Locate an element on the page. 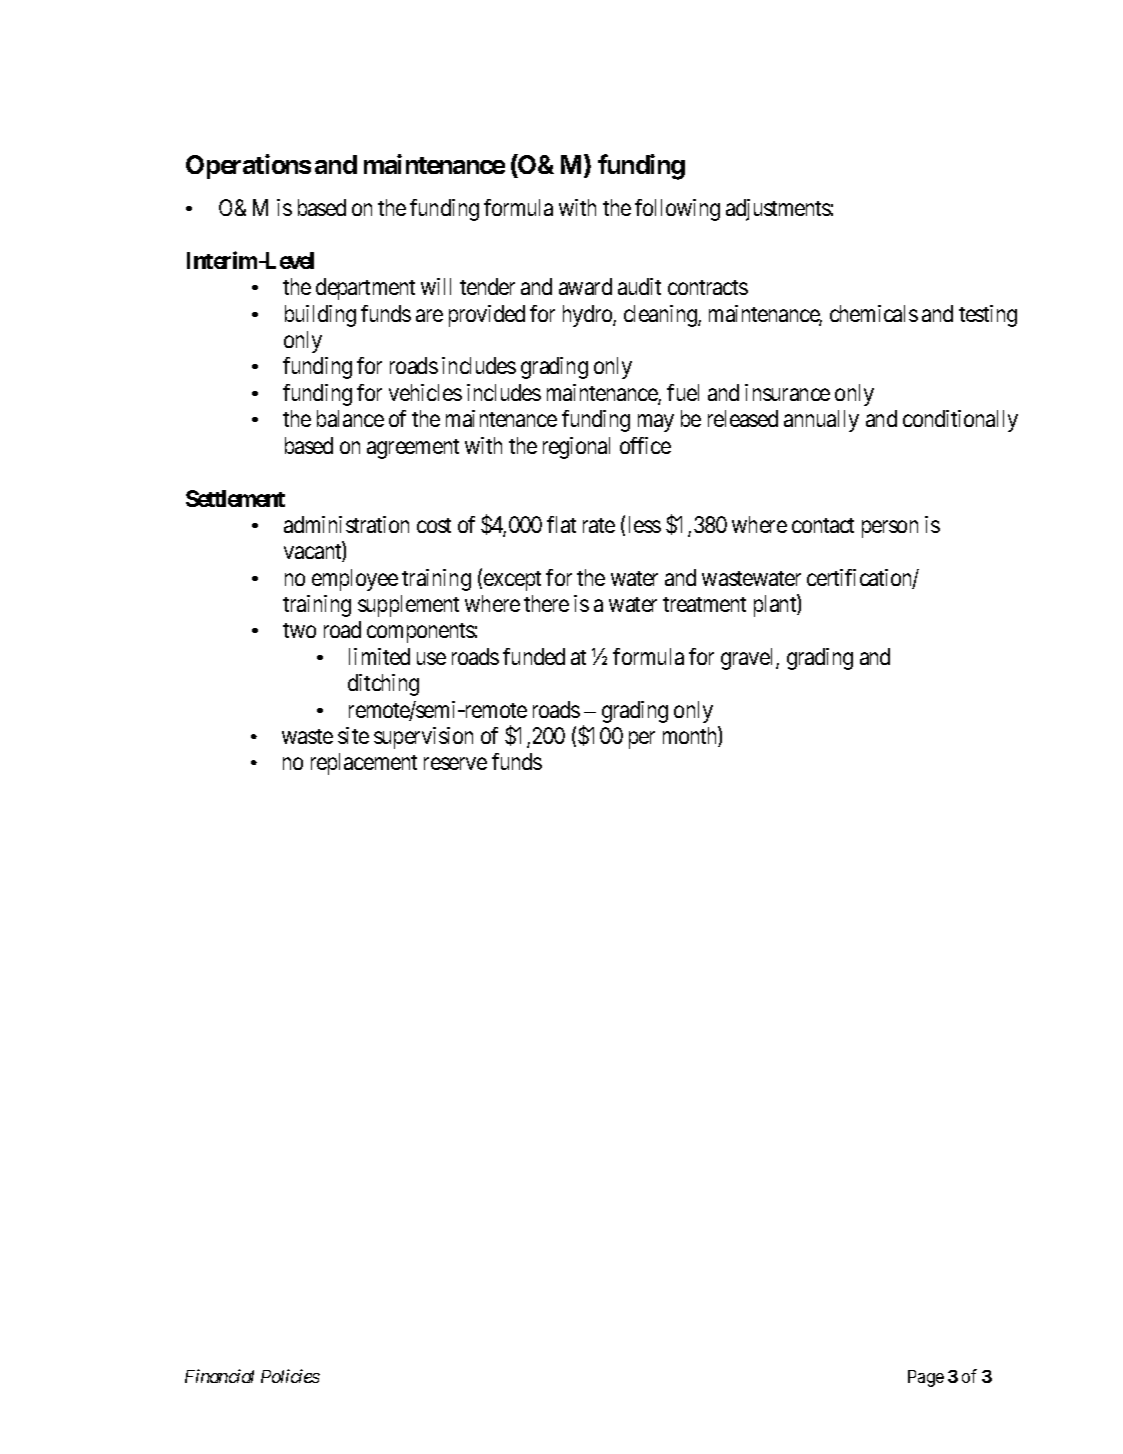 The width and height of the image is (1123, 1454). award is located at coordinates (585, 286).
